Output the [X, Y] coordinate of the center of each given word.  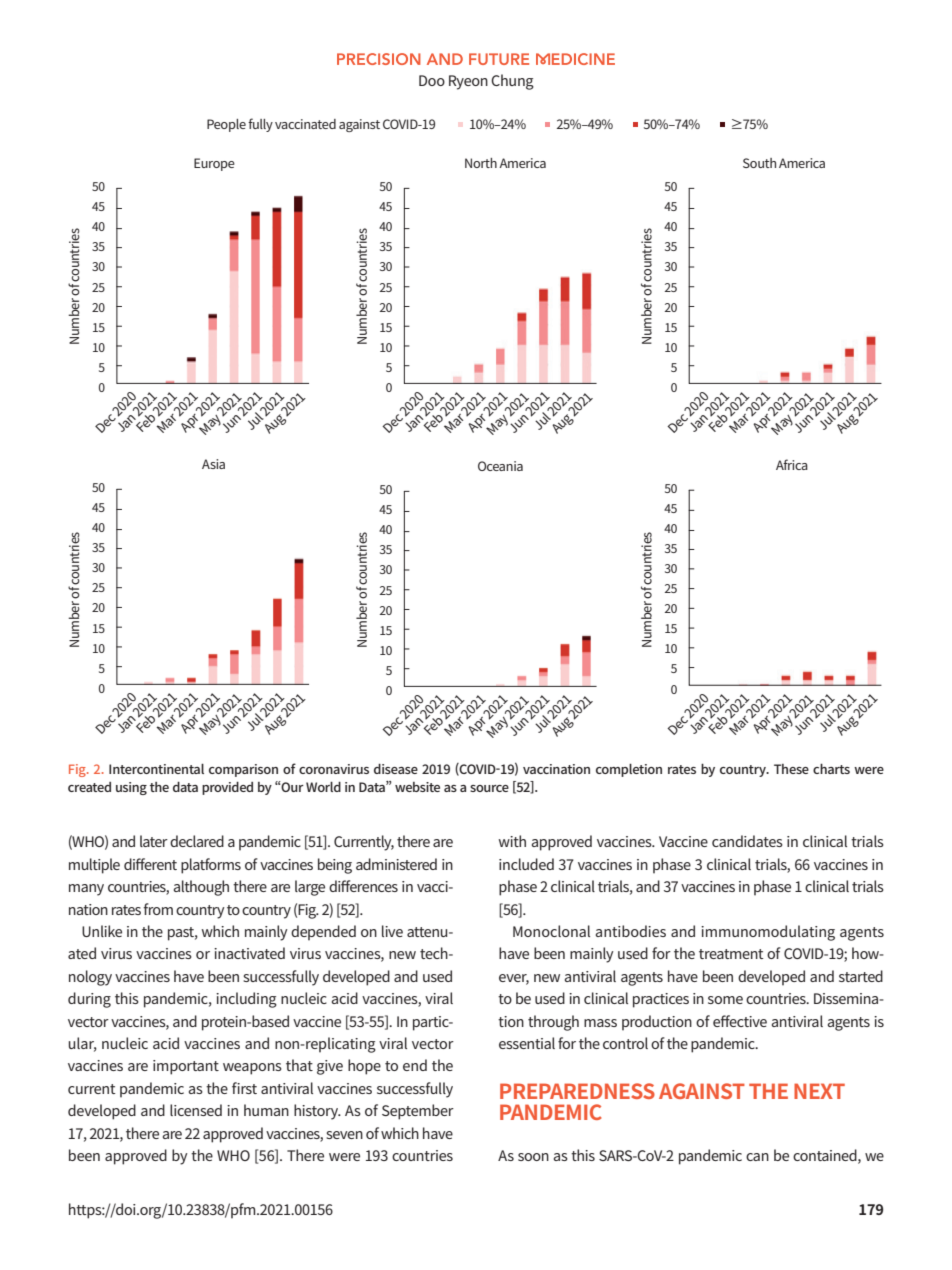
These [791, 769]
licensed [196, 1110]
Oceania [500, 466]
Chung [512, 82]
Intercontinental [156, 769]
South [759, 163]
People [226, 125]
